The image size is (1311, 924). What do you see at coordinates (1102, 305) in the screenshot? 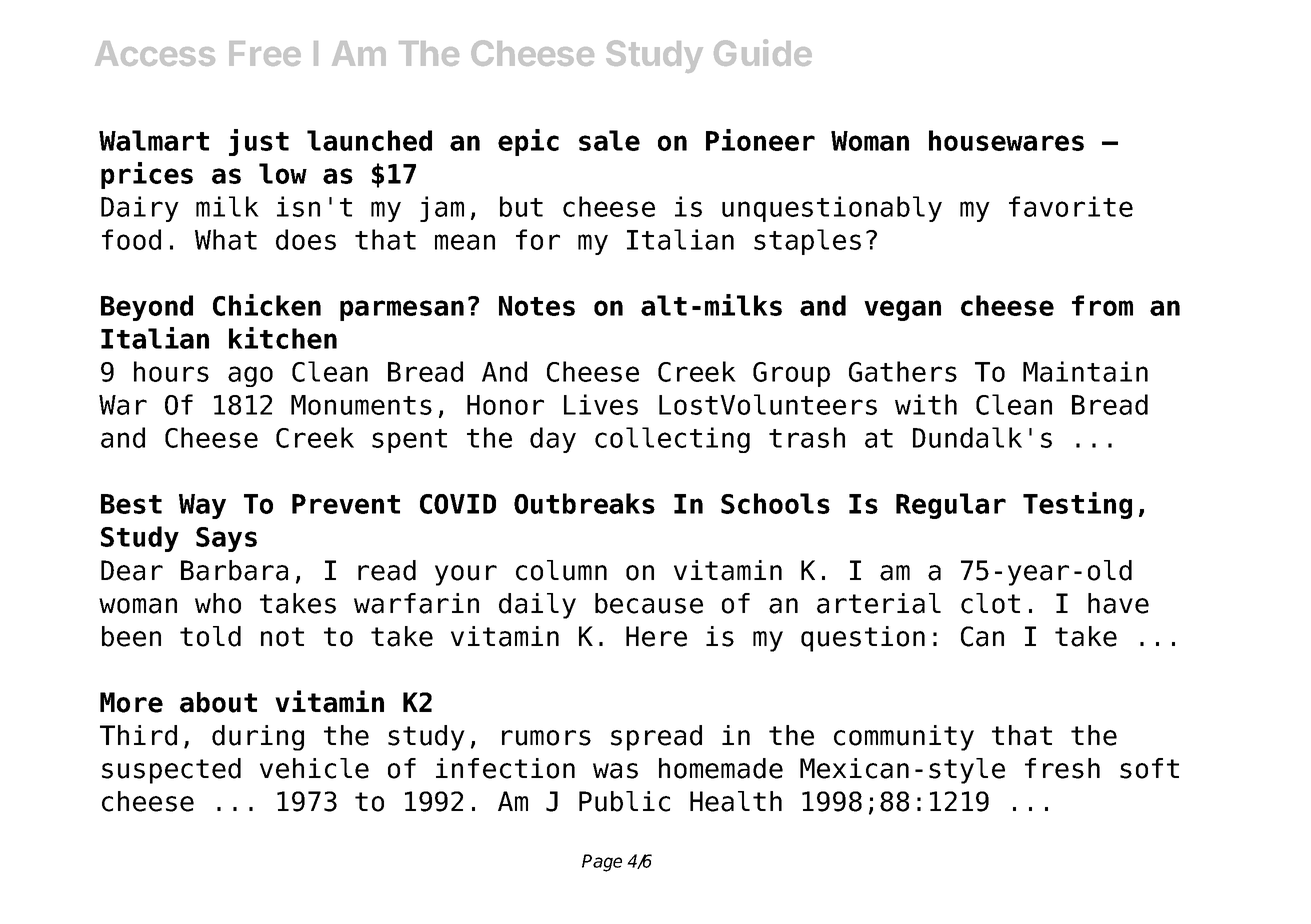
I see `from` at bounding box center [1102, 305].
